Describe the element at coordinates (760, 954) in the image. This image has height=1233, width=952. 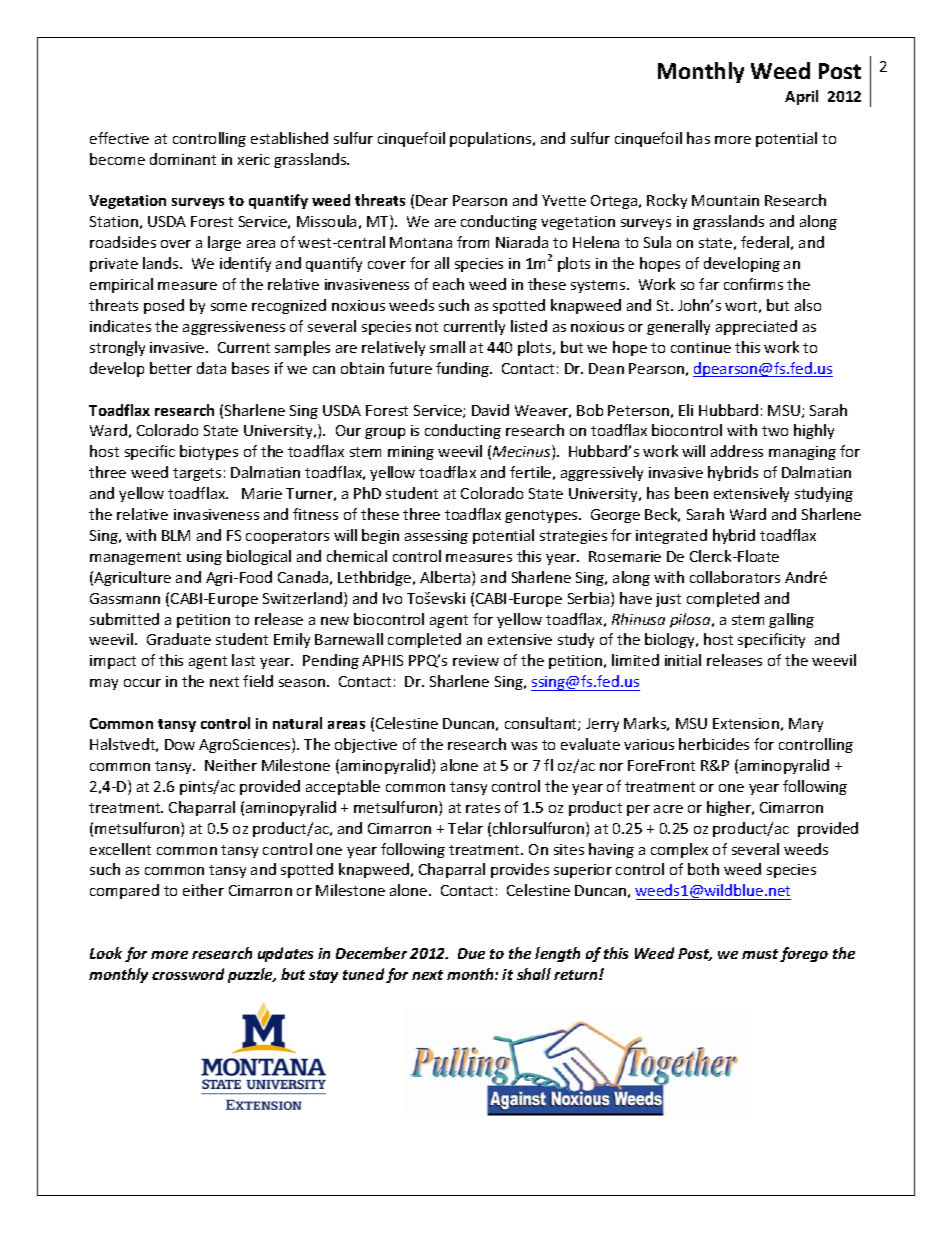
I see `must` at that location.
